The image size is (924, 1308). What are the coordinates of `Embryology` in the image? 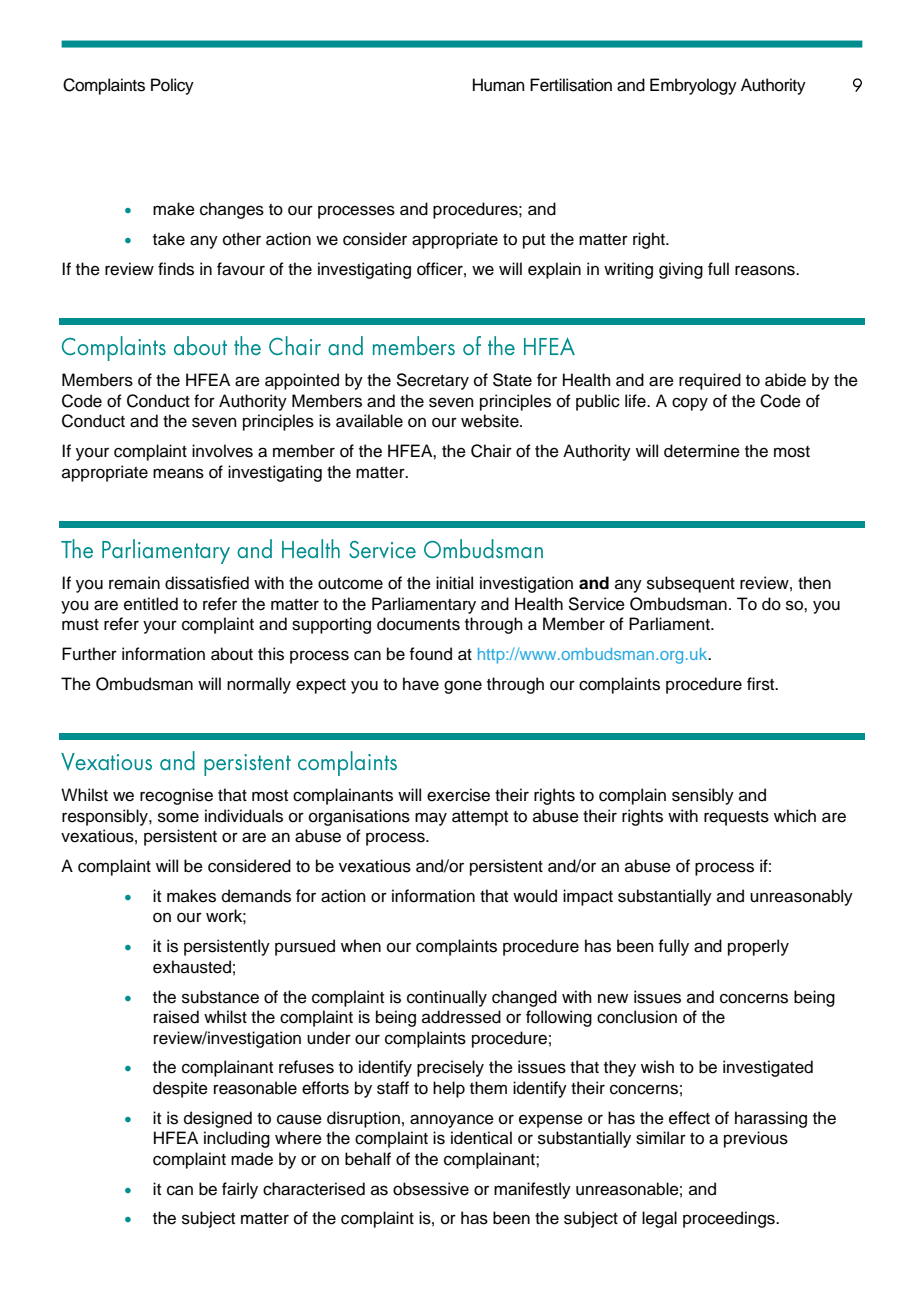 It's located at (693, 86).
